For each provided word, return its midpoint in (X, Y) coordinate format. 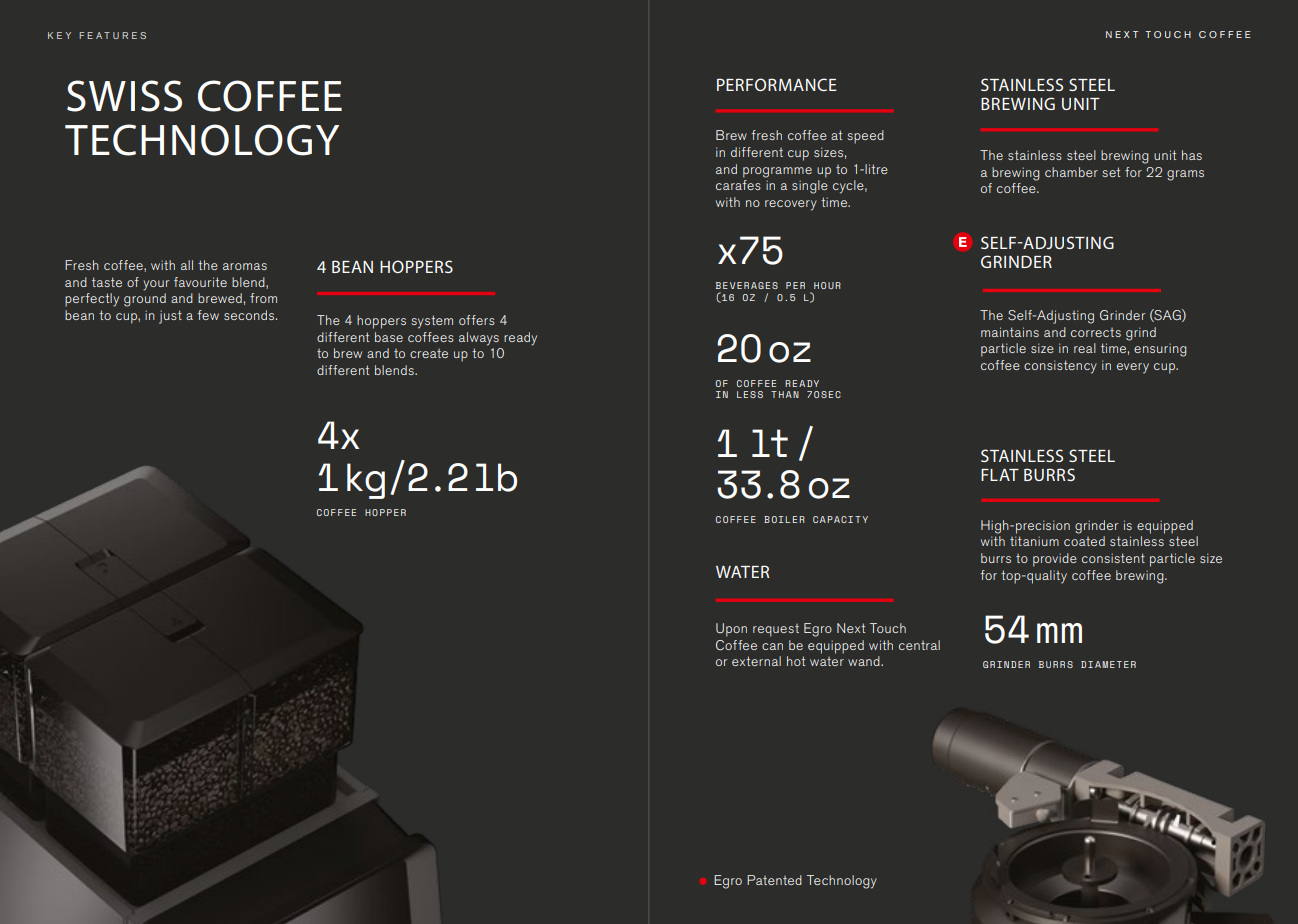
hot (796, 661)
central (919, 645)
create (429, 353)
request (776, 630)
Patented (774, 880)
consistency (1060, 367)
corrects (1096, 332)
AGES (764, 285)
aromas (245, 266)
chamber (1071, 172)
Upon (731, 630)
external (756, 661)
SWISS (124, 96)
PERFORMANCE (777, 84)
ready (520, 339)
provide (1055, 560)
